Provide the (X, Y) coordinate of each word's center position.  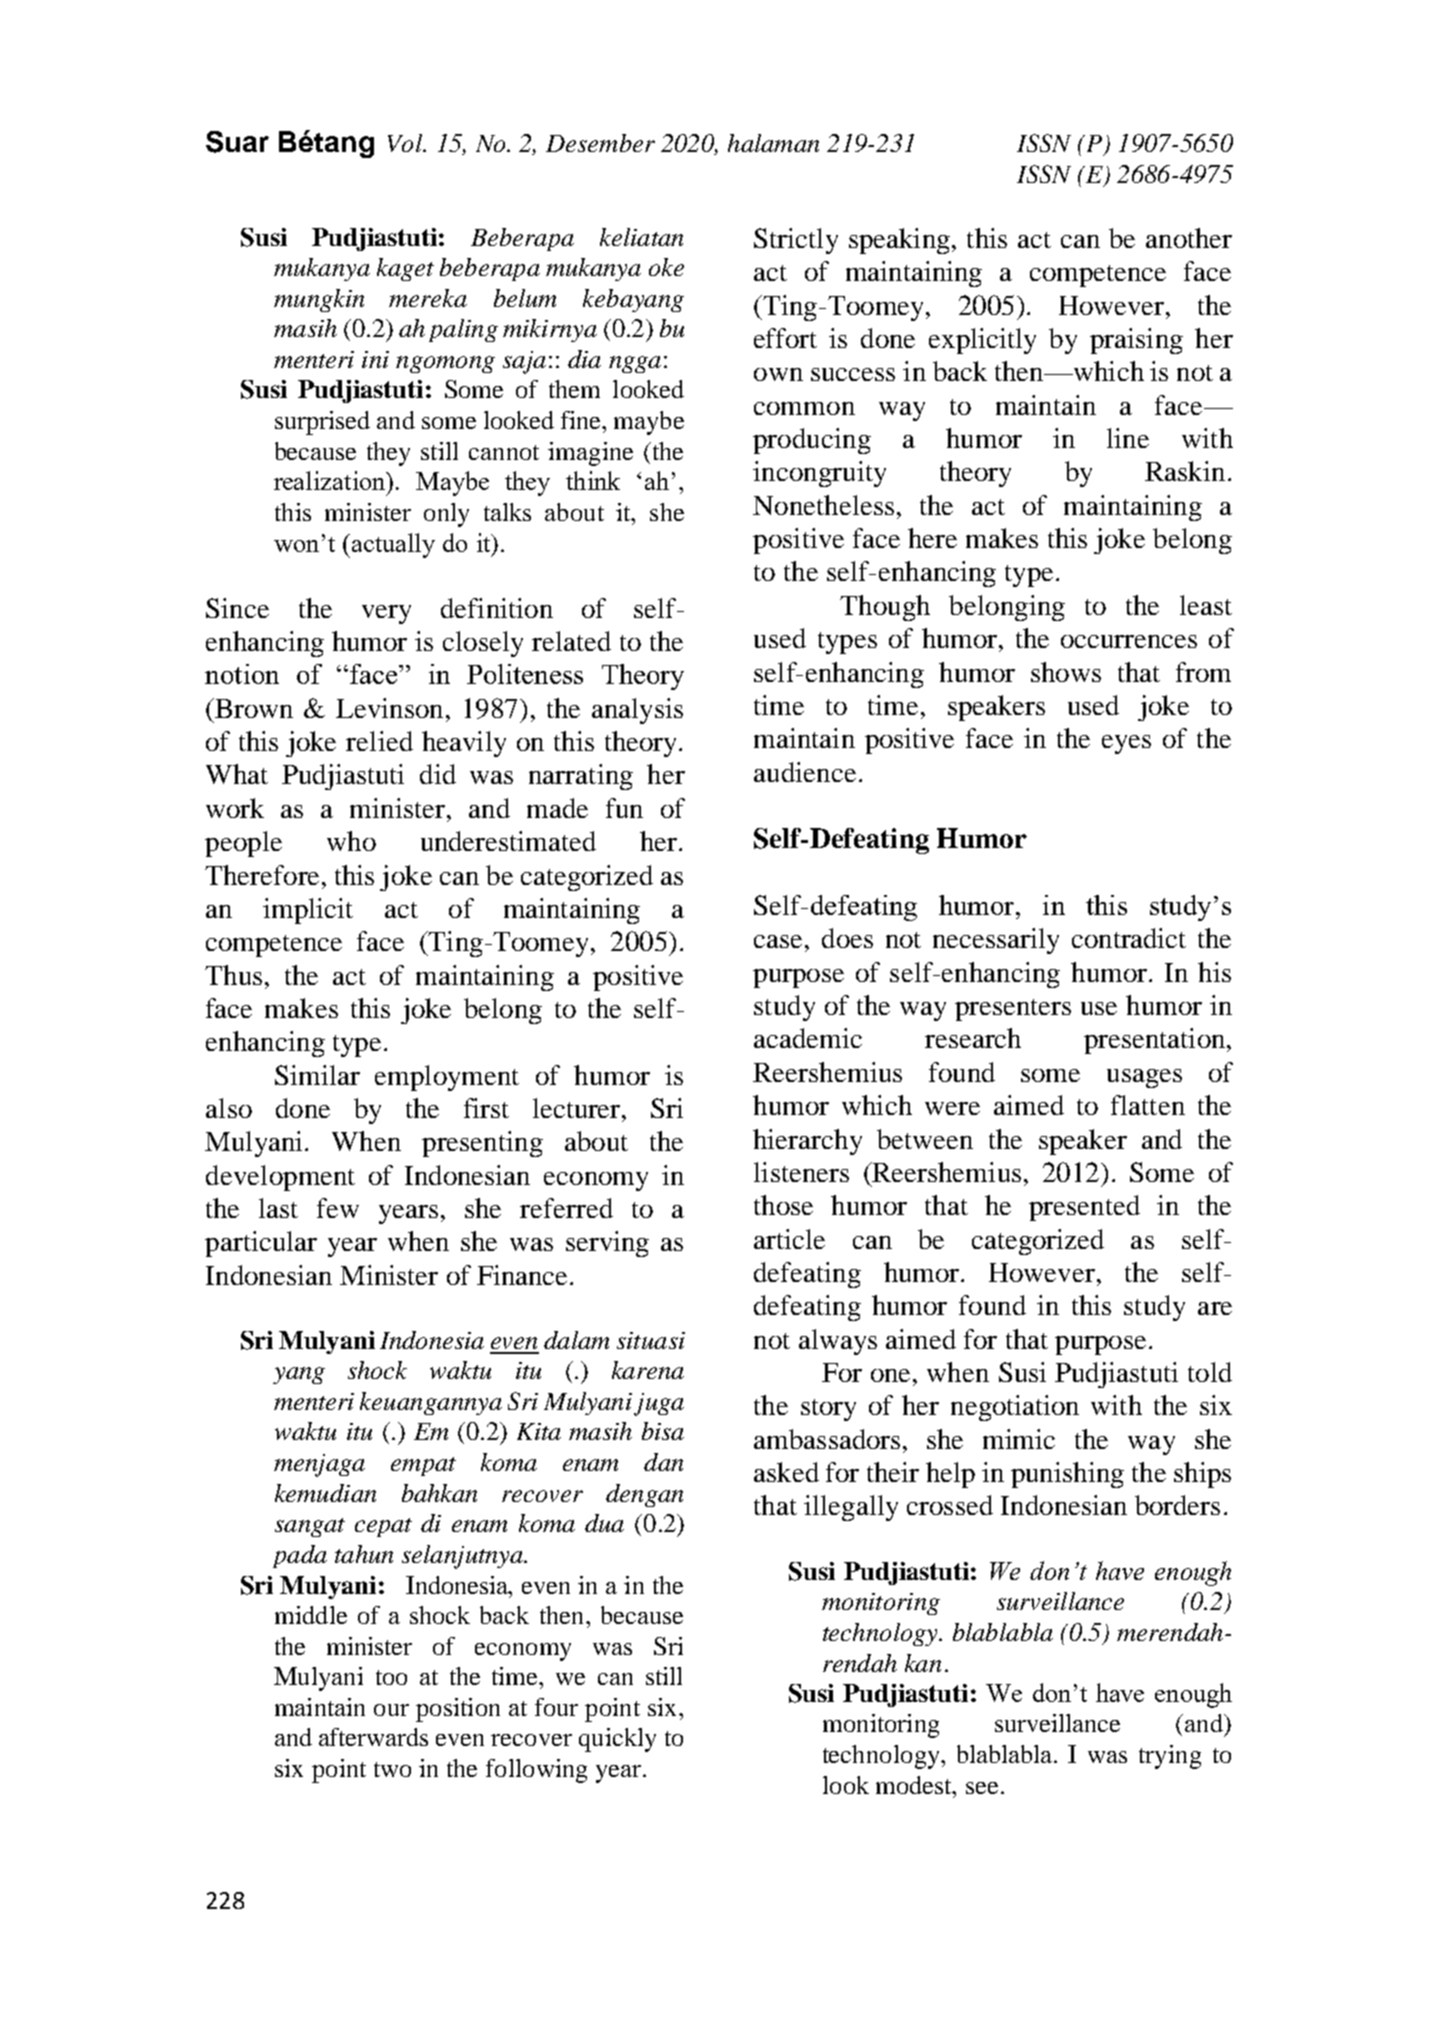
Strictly (796, 241)
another (1189, 238)
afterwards (373, 1737)
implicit (308, 911)
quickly (617, 1740)
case (778, 941)
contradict (1129, 938)
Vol (406, 143)
